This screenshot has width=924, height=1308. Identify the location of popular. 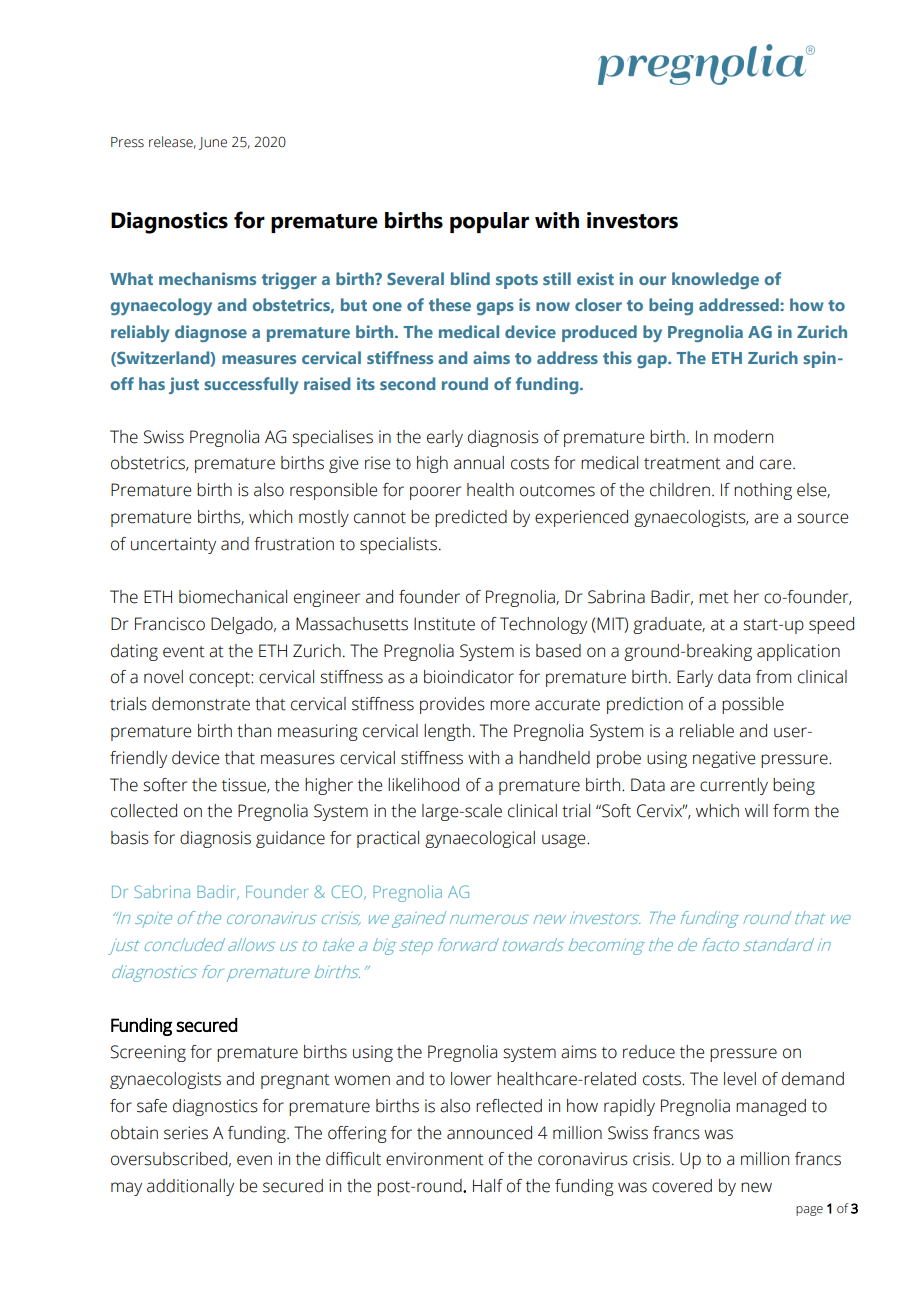
(489, 222).
